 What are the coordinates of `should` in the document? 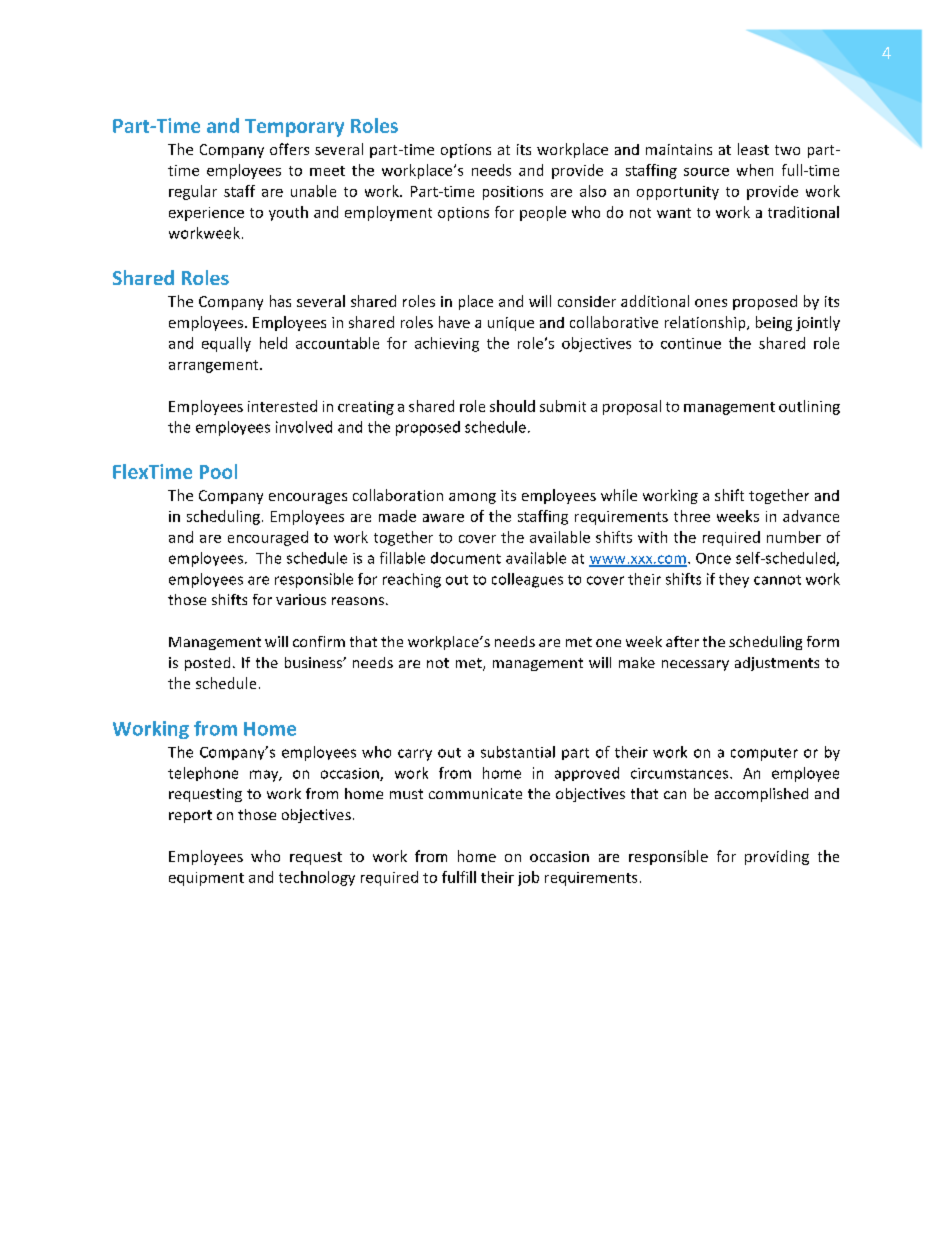 It's located at (512, 406).
